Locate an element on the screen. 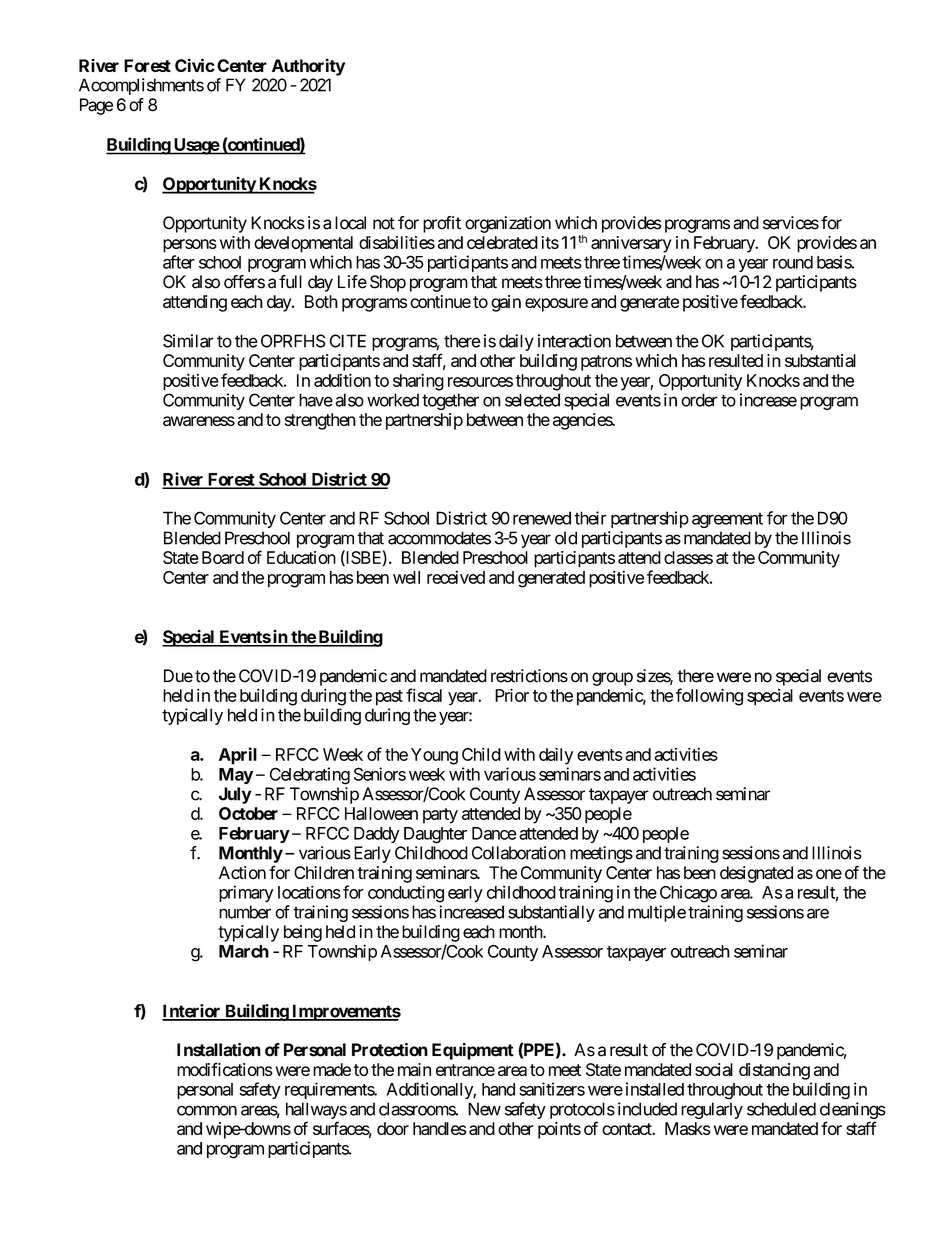  designated is located at coordinates (756, 874).
